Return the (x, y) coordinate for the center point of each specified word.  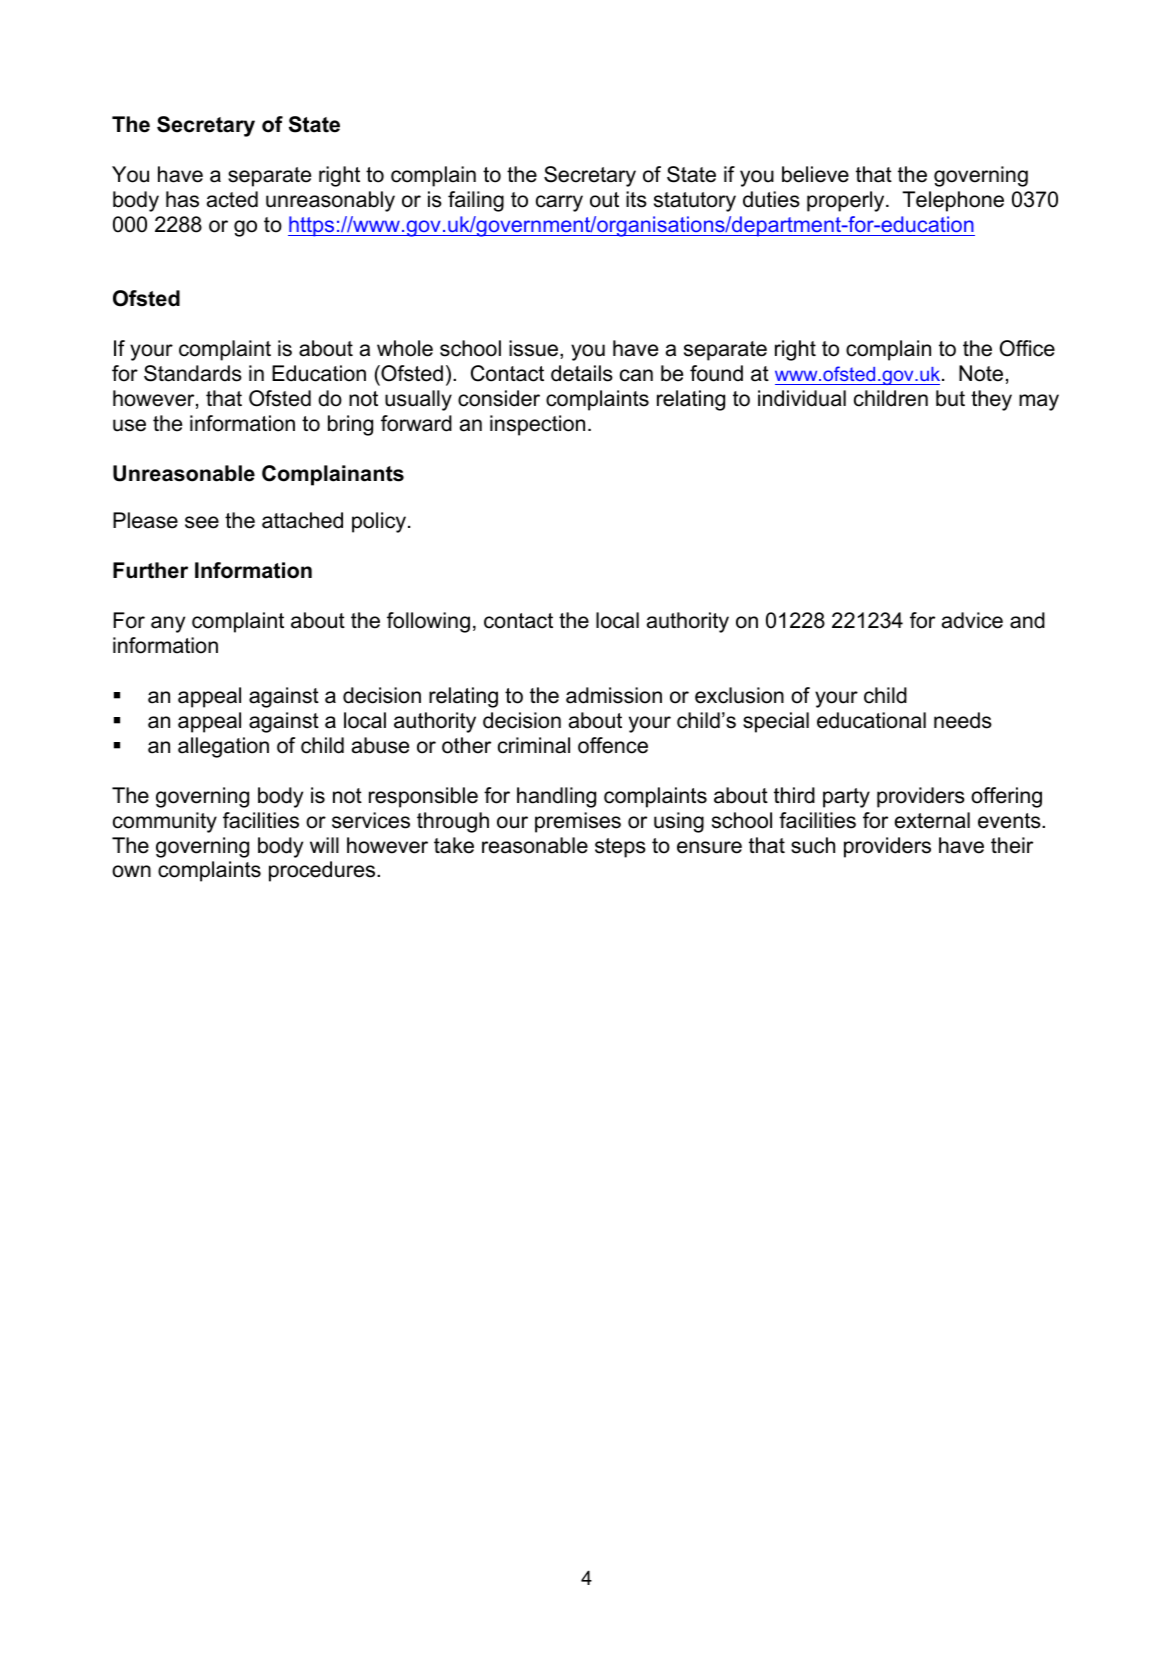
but (950, 398)
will (324, 845)
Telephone (953, 201)
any (168, 624)
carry (559, 203)
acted (232, 199)
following (428, 622)
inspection (537, 425)
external (932, 820)
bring (350, 425)
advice (972, 620)
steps (620, 848)
